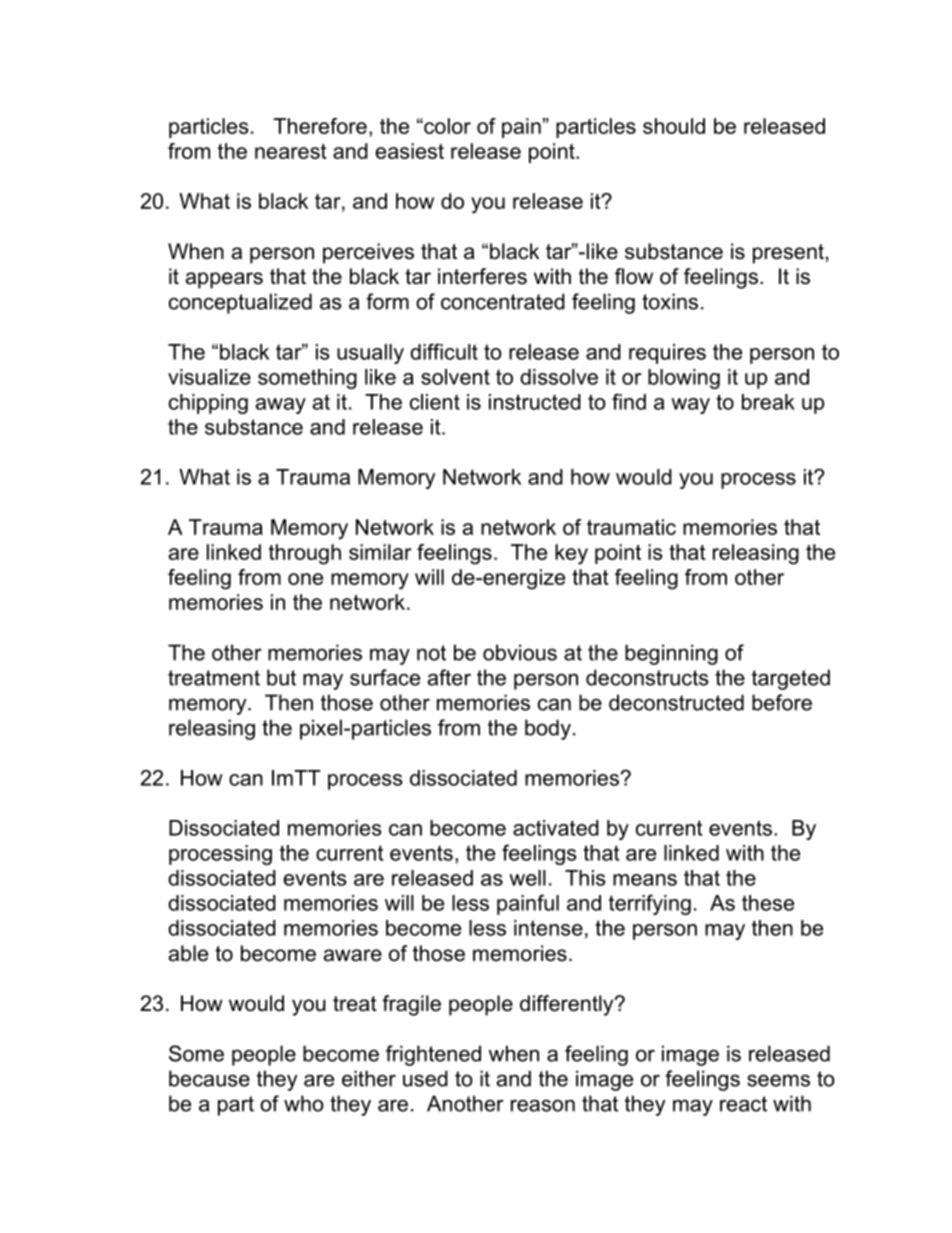 Image resolution: width=952 pixels, height=1233 pixels. Describe the element at coordinates (291, 151) in the image. I see `nearest` at that location.
